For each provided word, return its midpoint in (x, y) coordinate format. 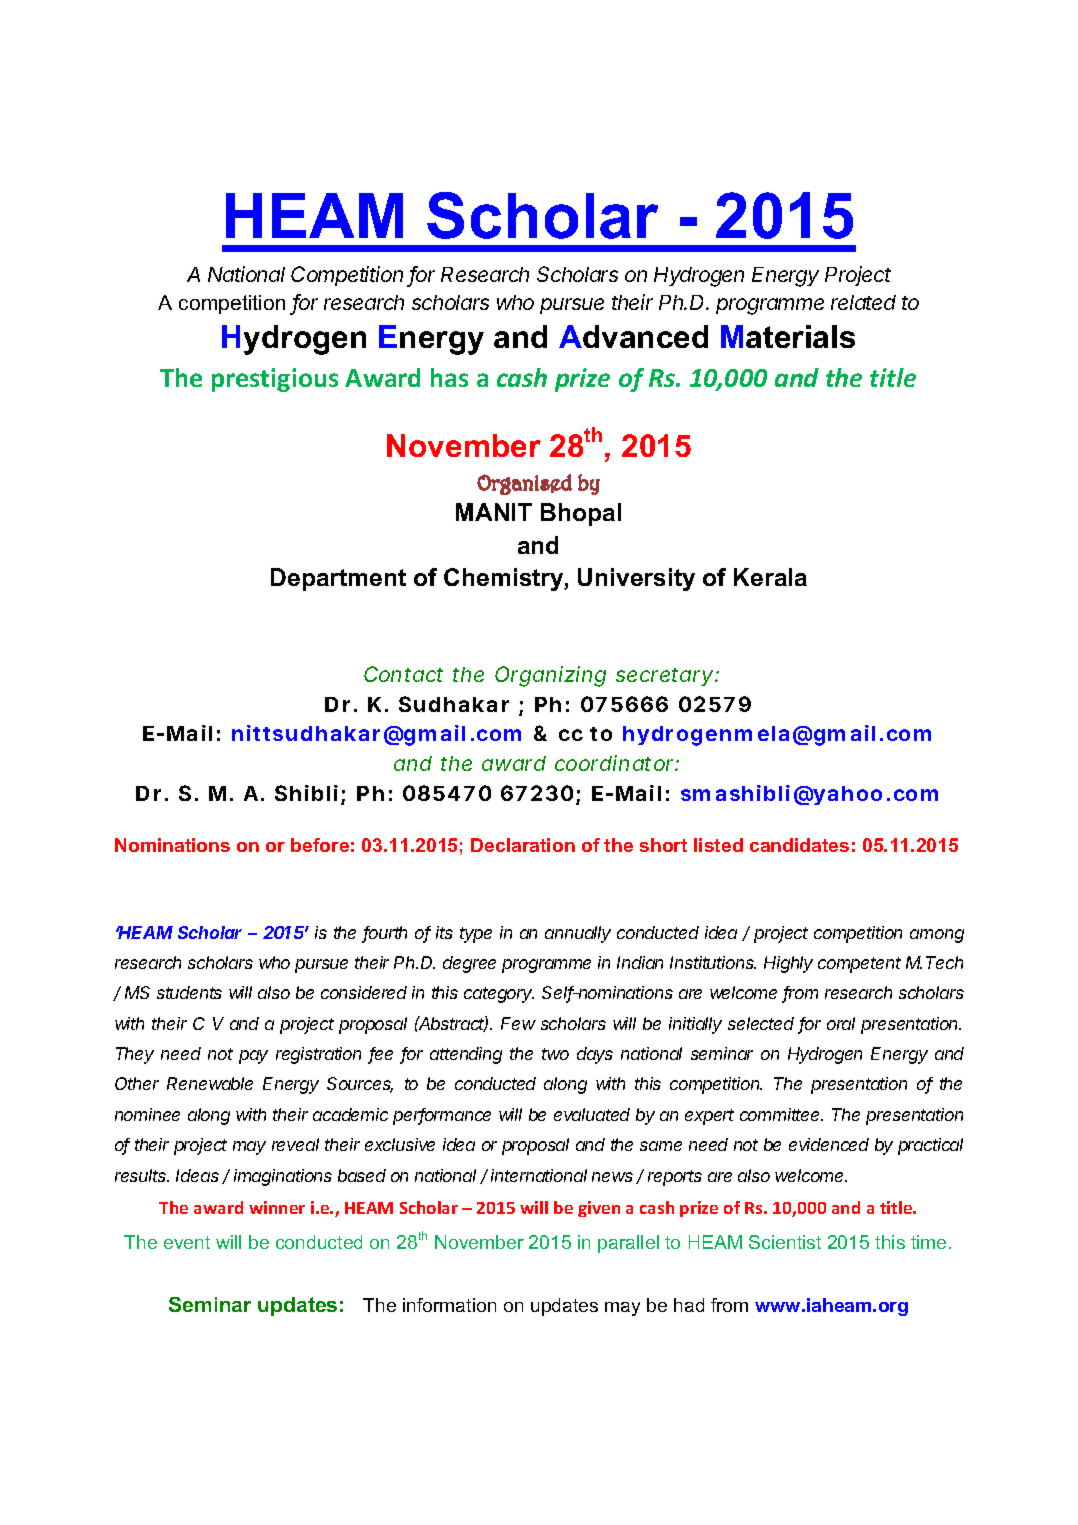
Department (338, 579)
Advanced (633, 336)
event (187, 1242)
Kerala (770, 577)
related (863, 302)
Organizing (550, 676)
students (189, 992)
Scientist (785, 1242)
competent (859, 965)
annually (578, 934)
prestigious (275, 380)
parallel (628, 1244)
